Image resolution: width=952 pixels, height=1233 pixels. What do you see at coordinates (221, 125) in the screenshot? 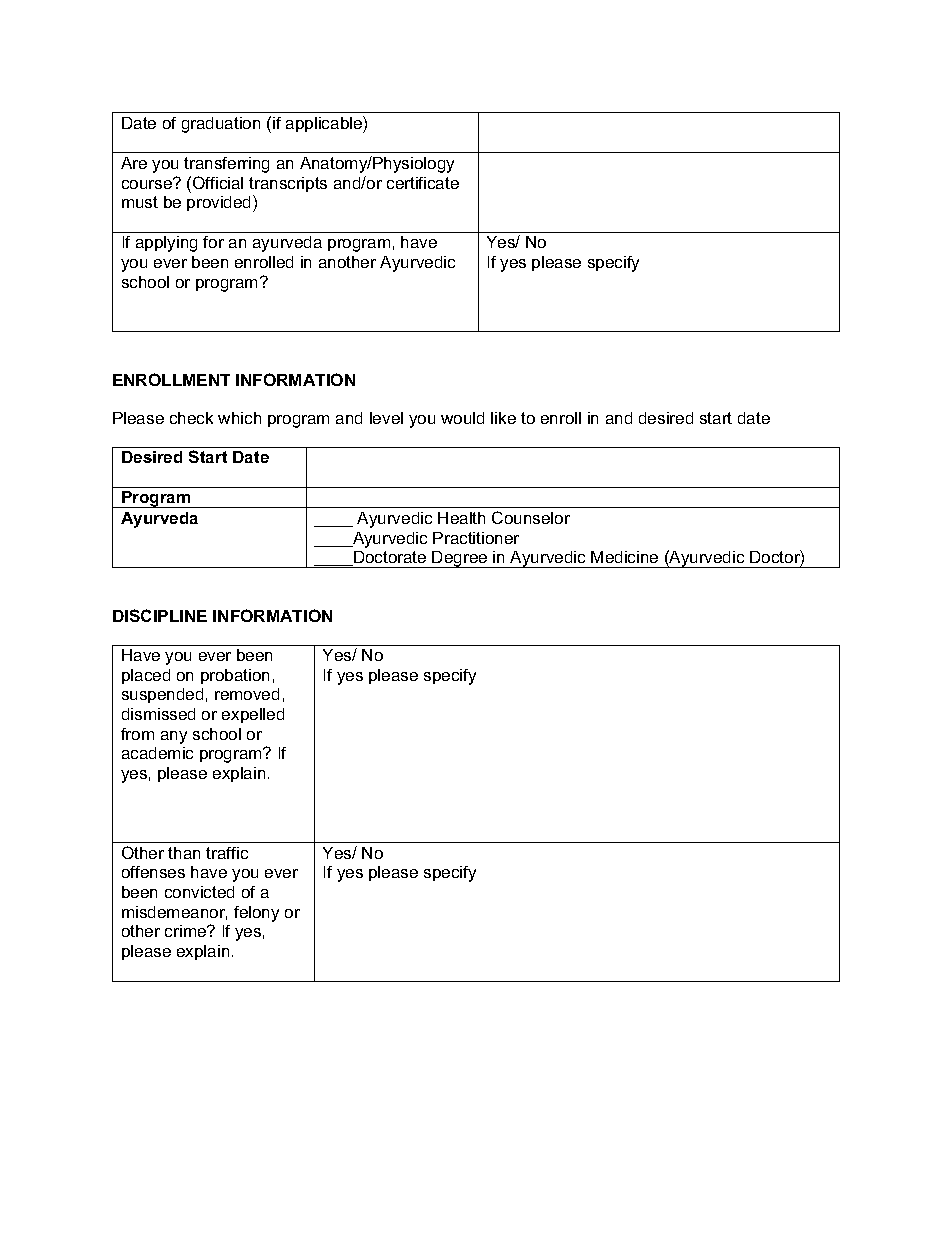
I see `graduation` at bounding box center [221, 125].
